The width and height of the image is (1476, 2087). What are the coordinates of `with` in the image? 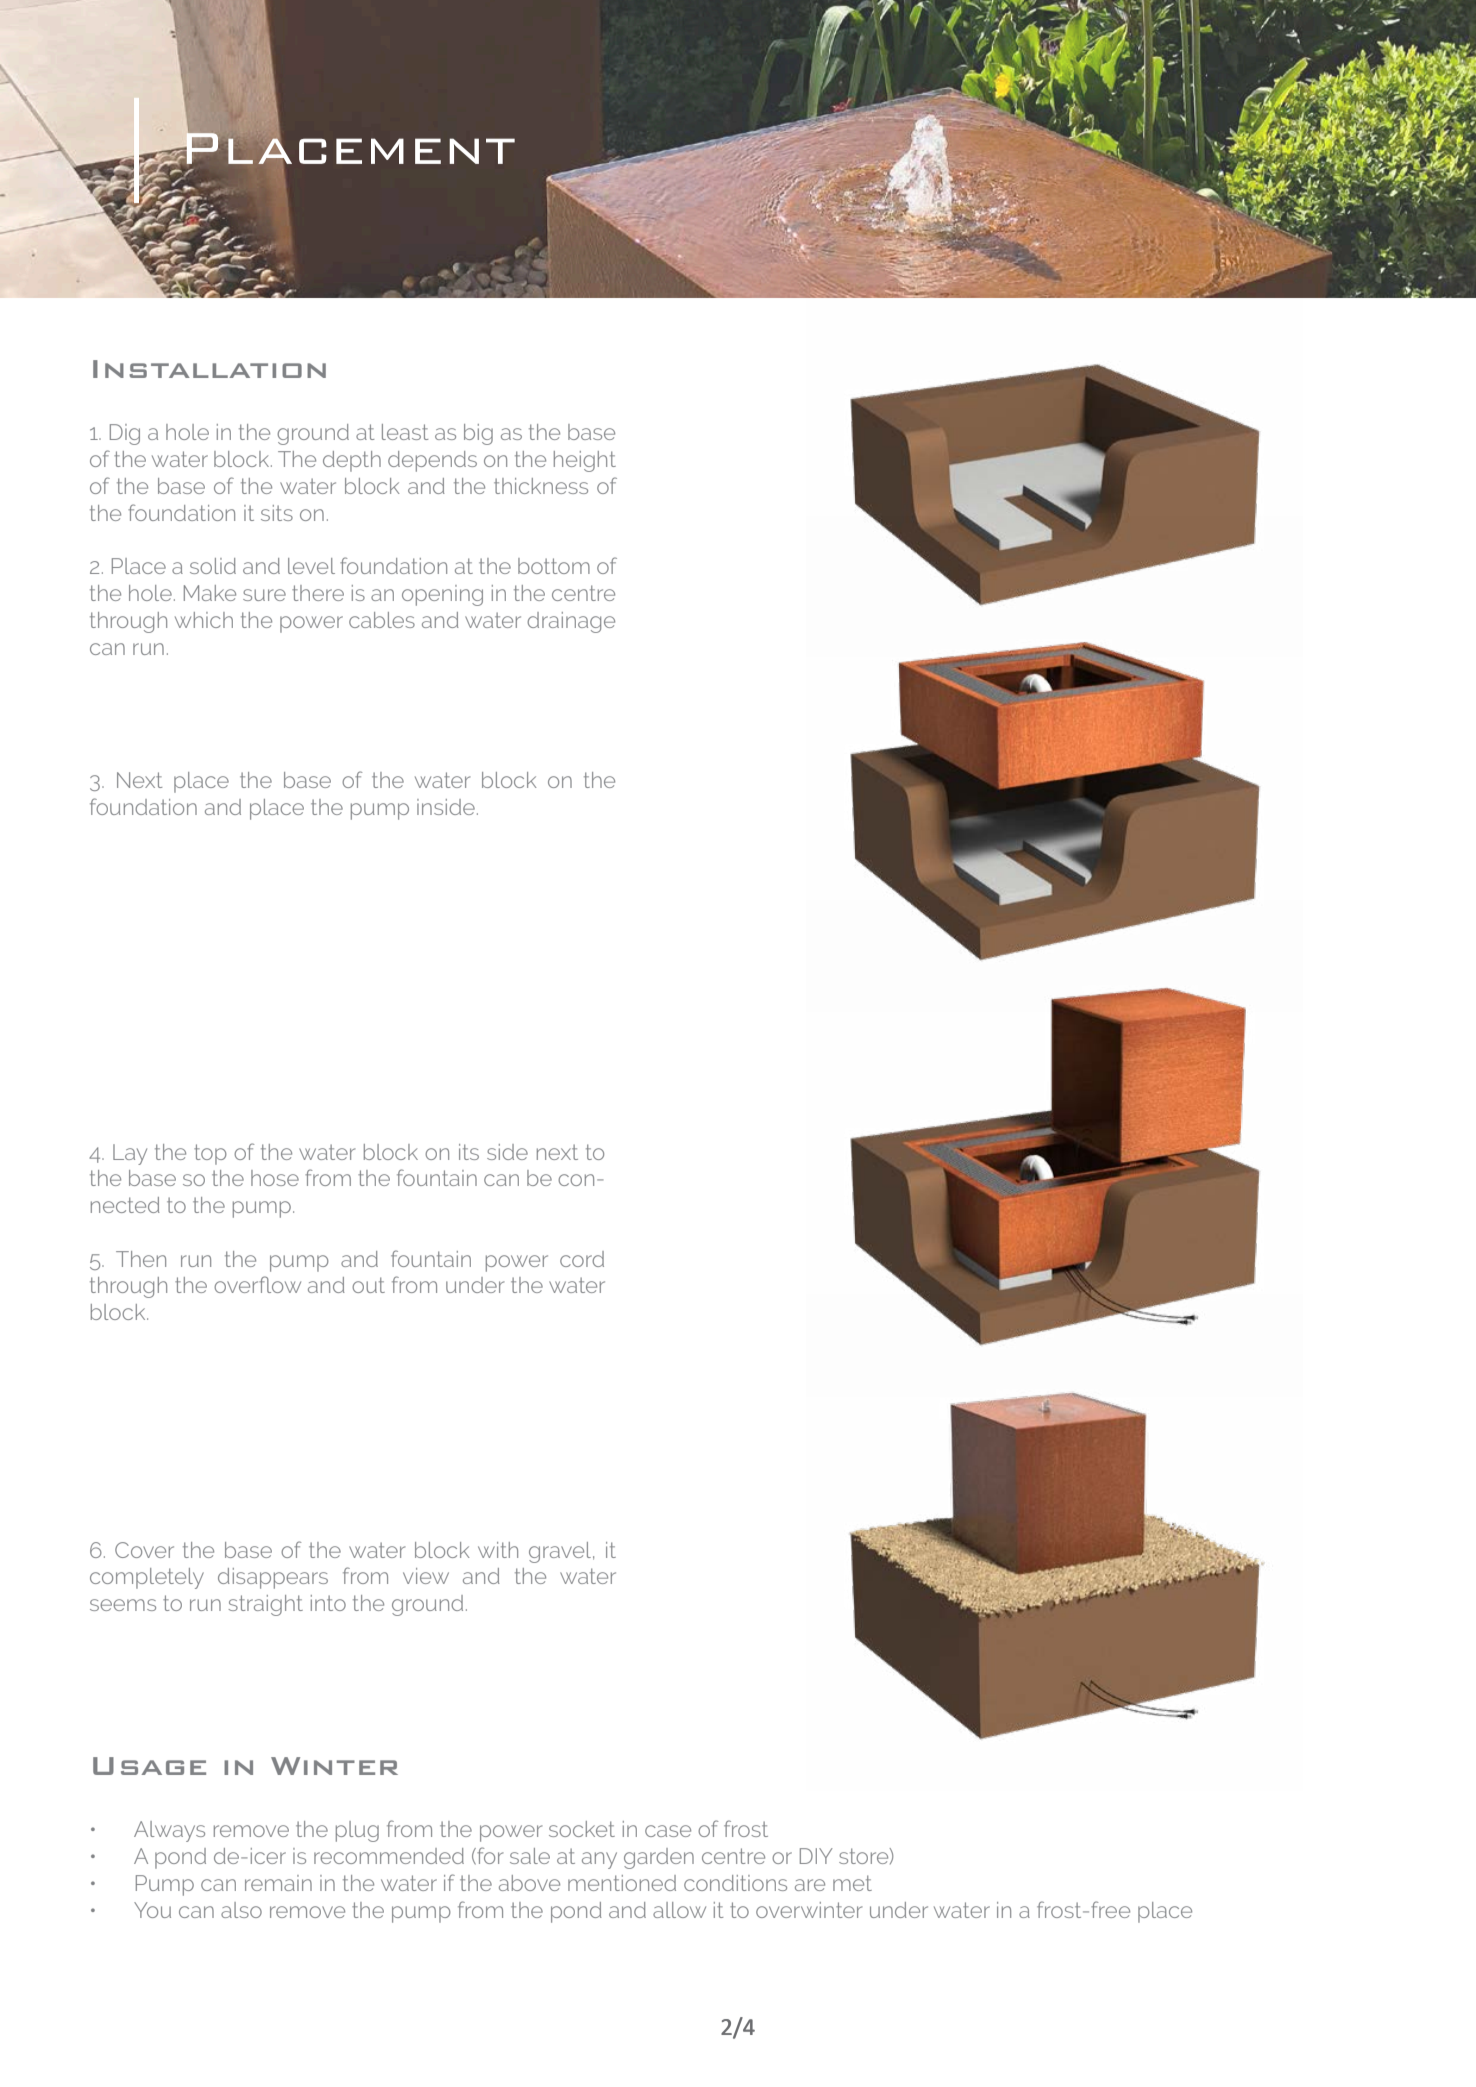 It's located at (498, 1550).
